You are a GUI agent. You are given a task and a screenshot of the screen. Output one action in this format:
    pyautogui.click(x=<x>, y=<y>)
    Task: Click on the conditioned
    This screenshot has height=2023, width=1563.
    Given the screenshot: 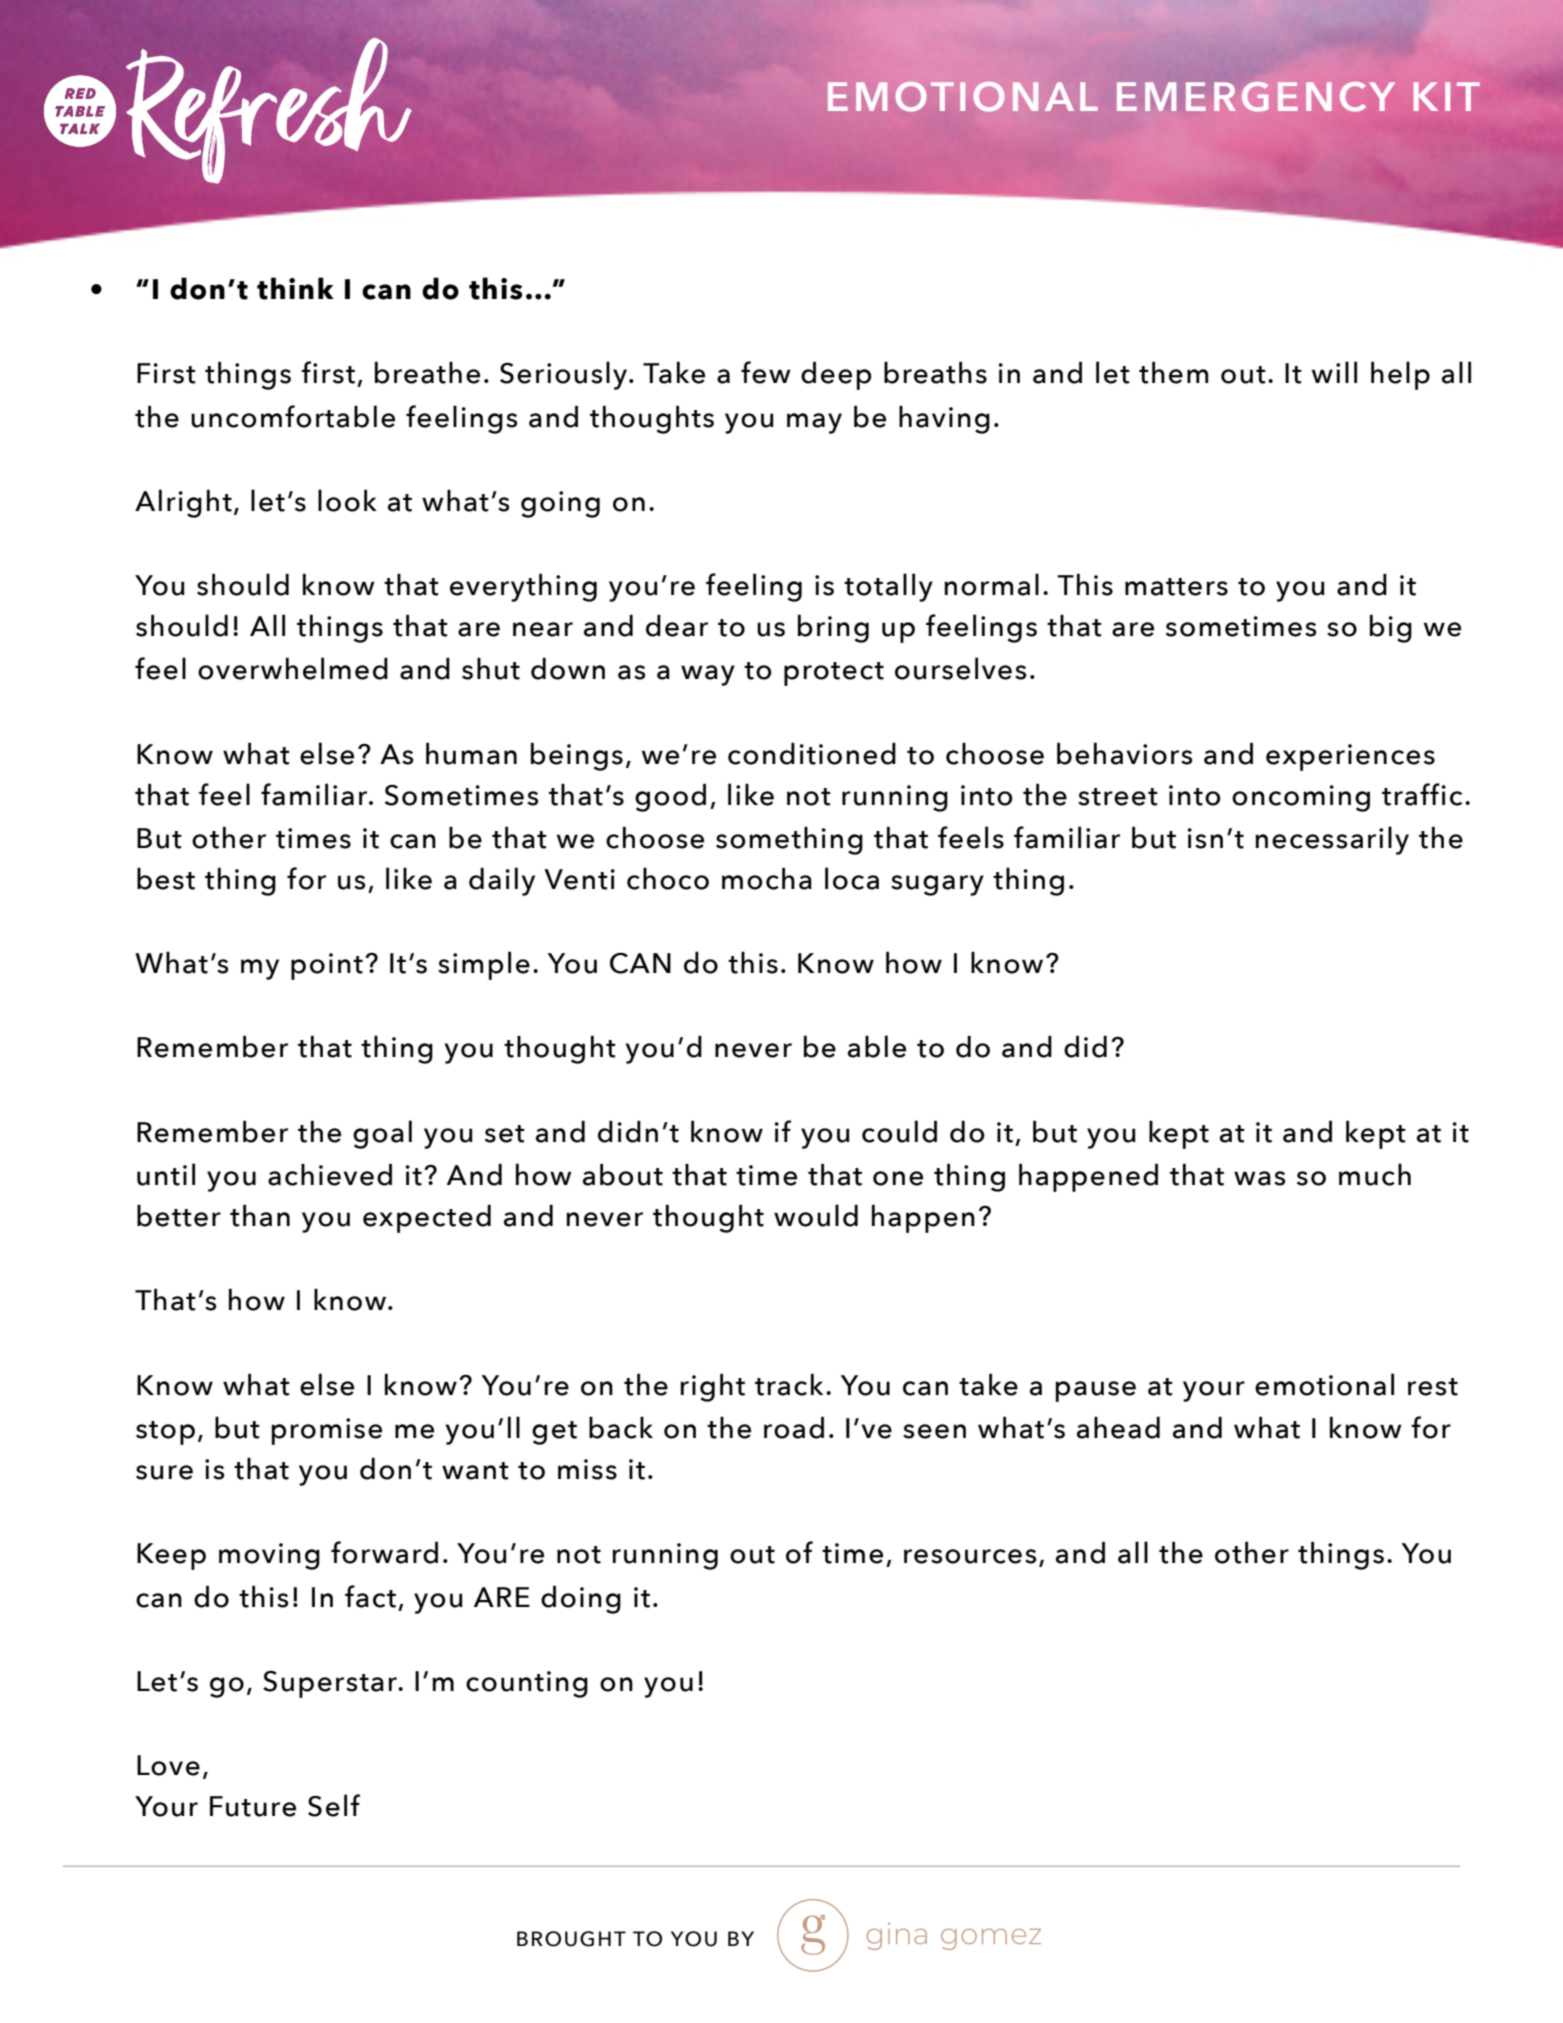 What is the action you would take?
    pyautogui.click(x=812, y=753)
